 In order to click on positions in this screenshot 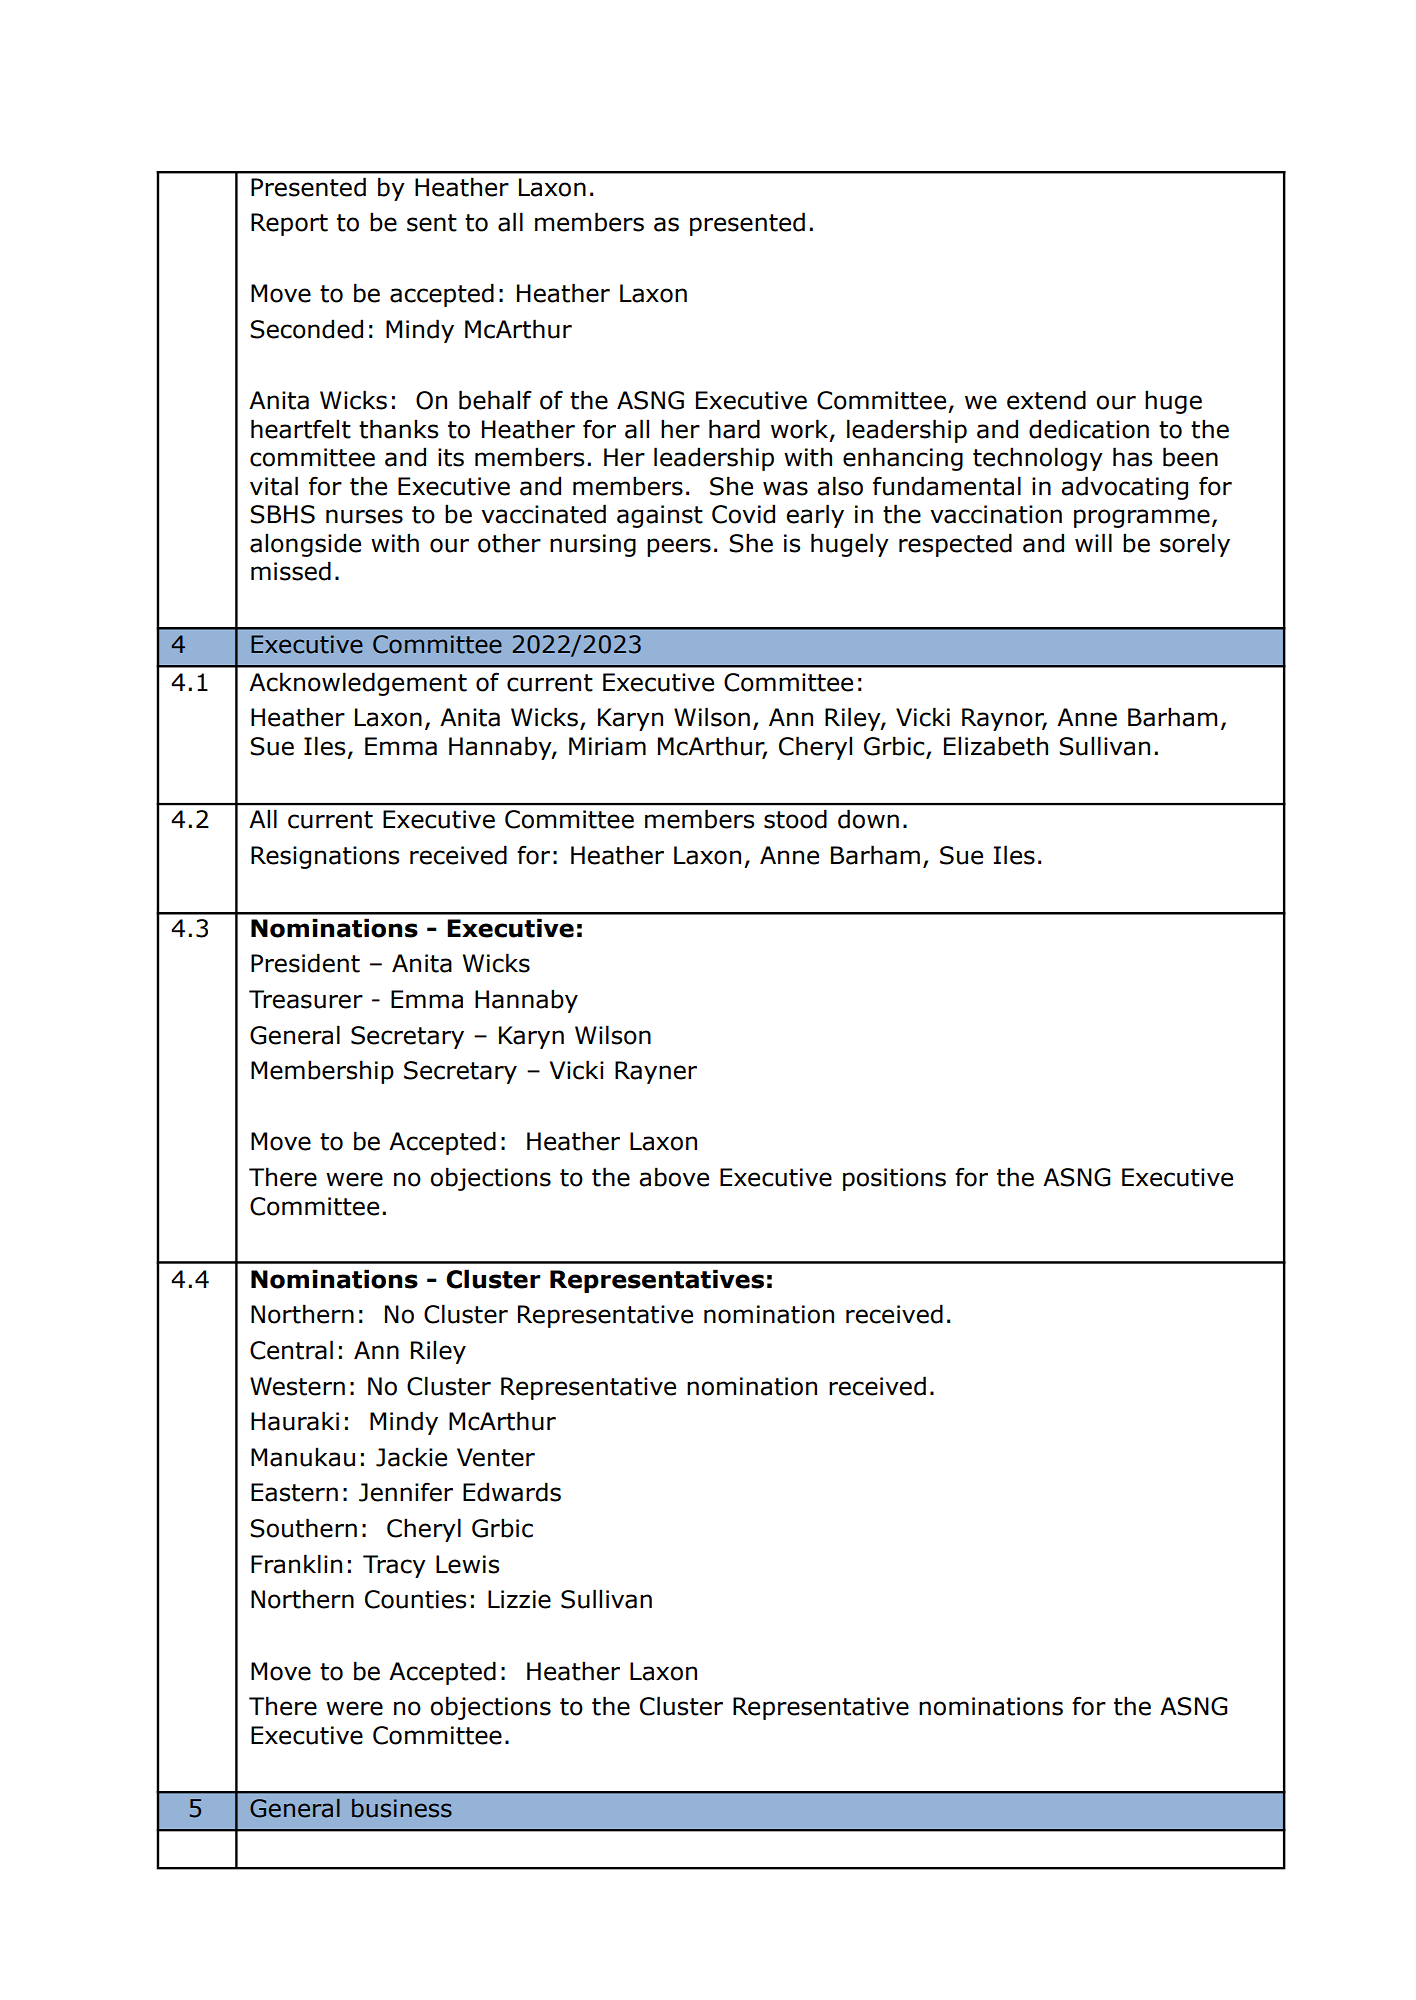, I will do `click(894, 1179)`.
